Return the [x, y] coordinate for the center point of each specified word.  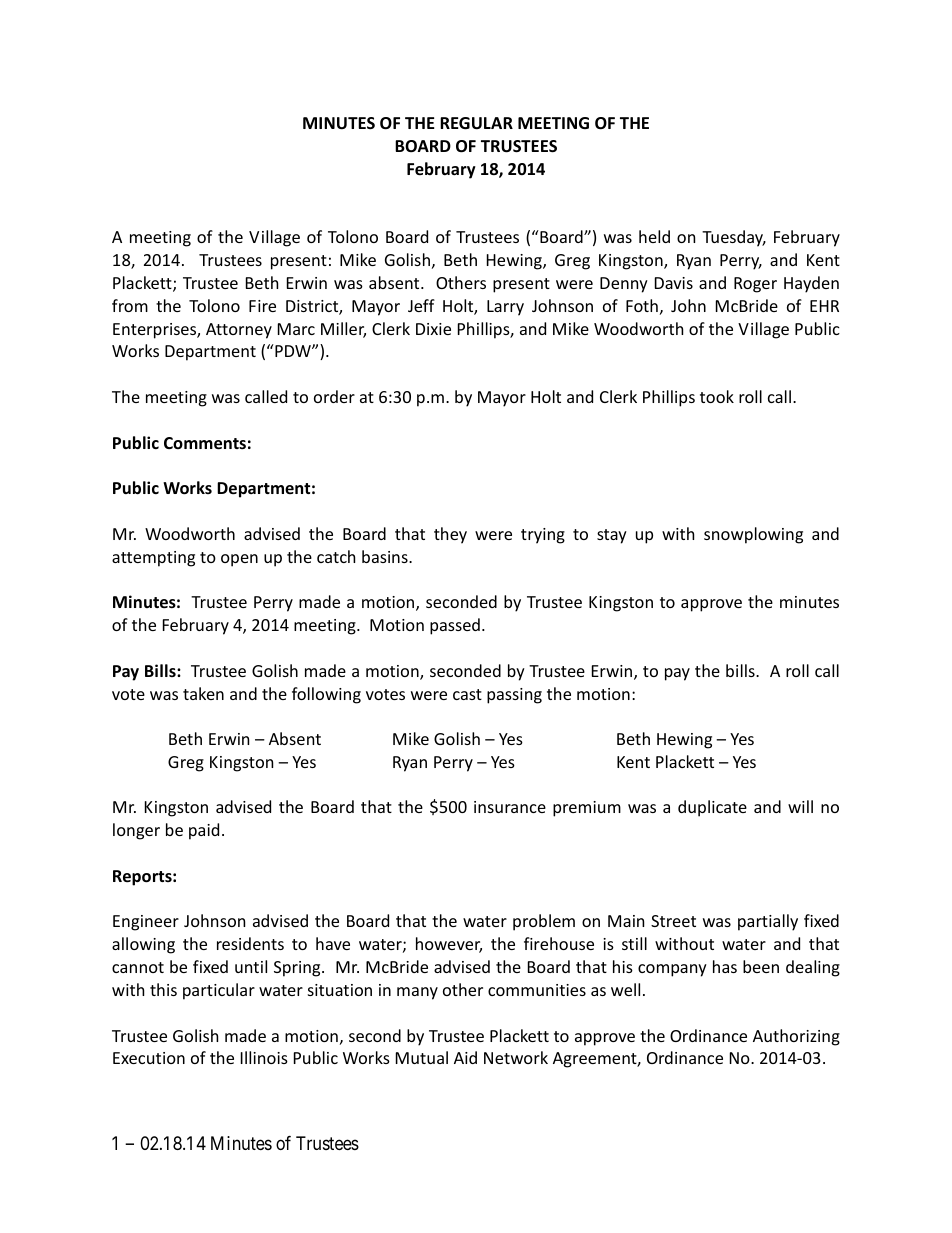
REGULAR [476, 123]
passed [455, 626]
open [239, 560]
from [130, 305]
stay [612, 536]
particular [219, 991]
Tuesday [734, 238]
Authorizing [796, 1037]
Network [516, 1057]
